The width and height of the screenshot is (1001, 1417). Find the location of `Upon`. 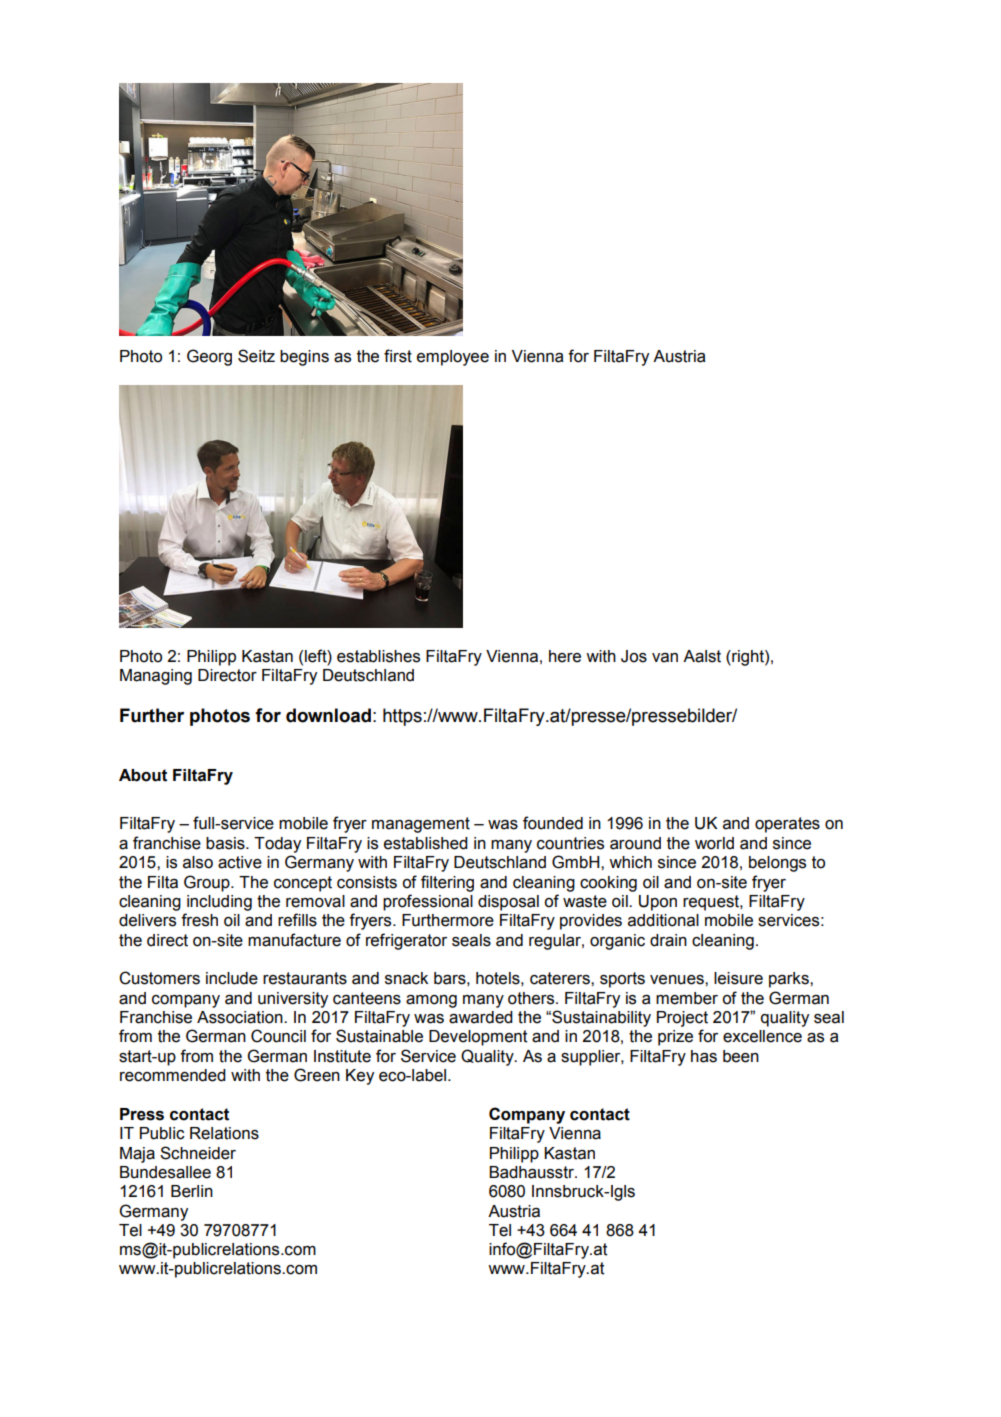

Upon is located at coordinates (658, 903).
